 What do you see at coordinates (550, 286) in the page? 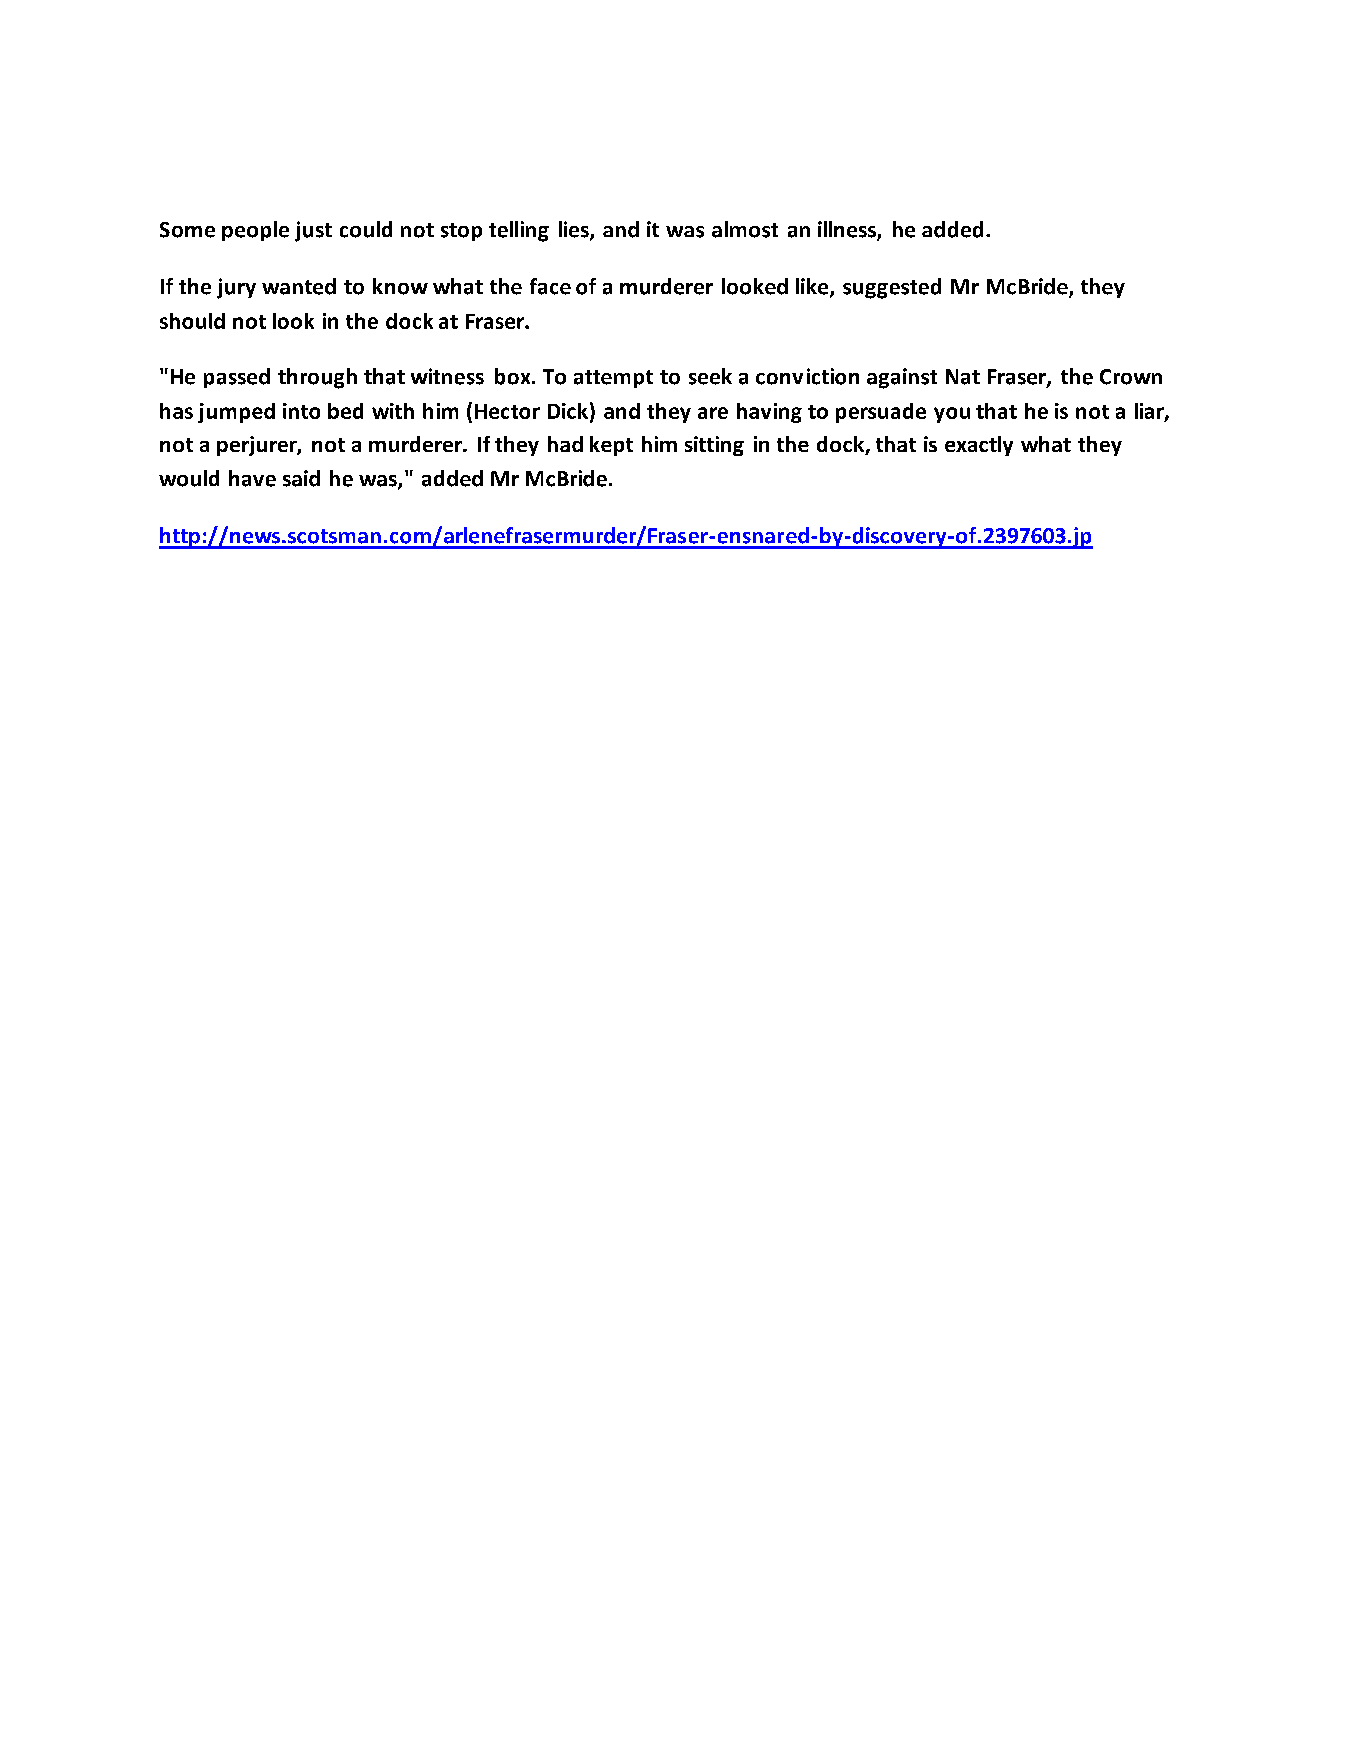
I see `face` at bounding box center [550, 286].
